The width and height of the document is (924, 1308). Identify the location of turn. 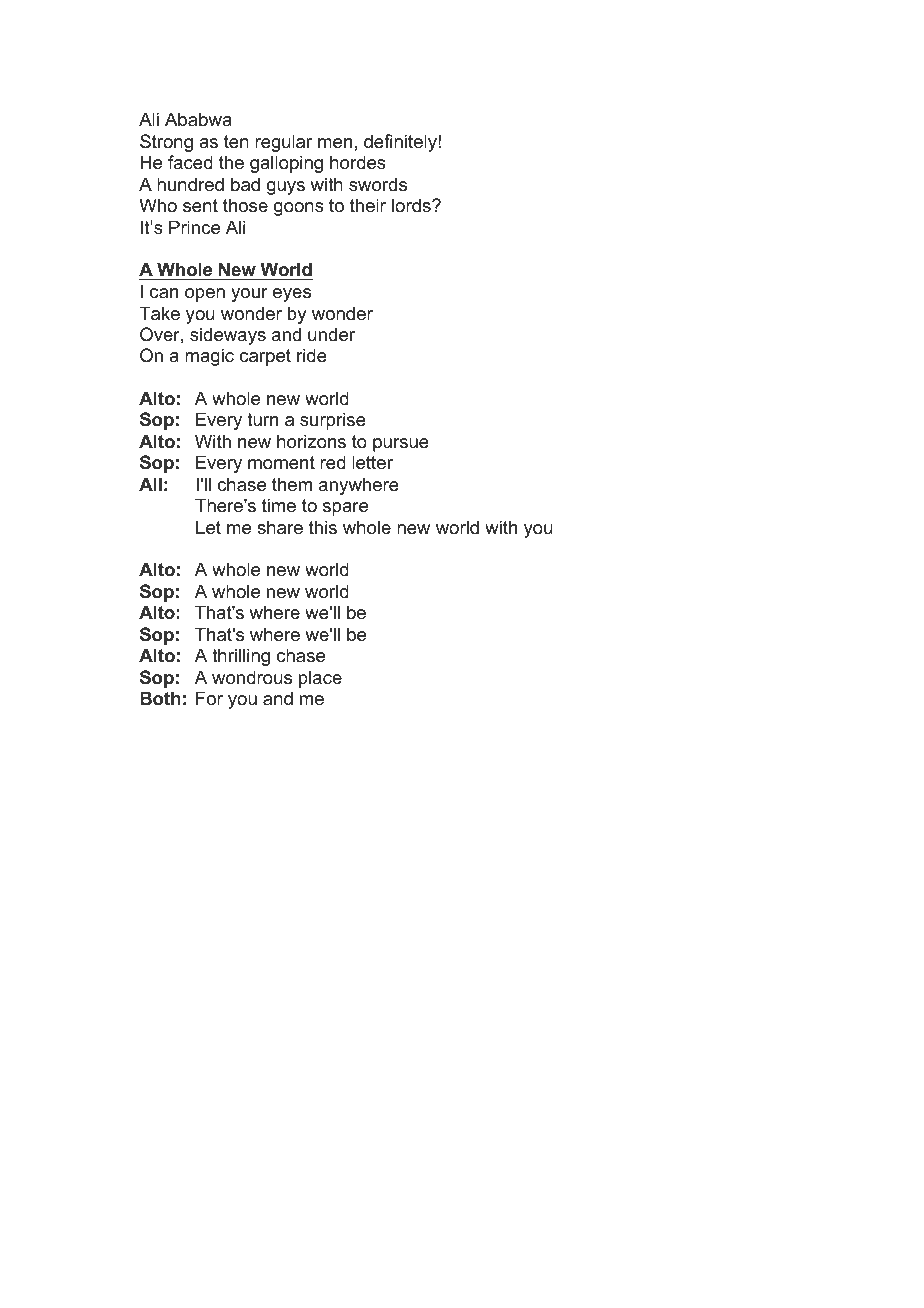
(262, 419).
